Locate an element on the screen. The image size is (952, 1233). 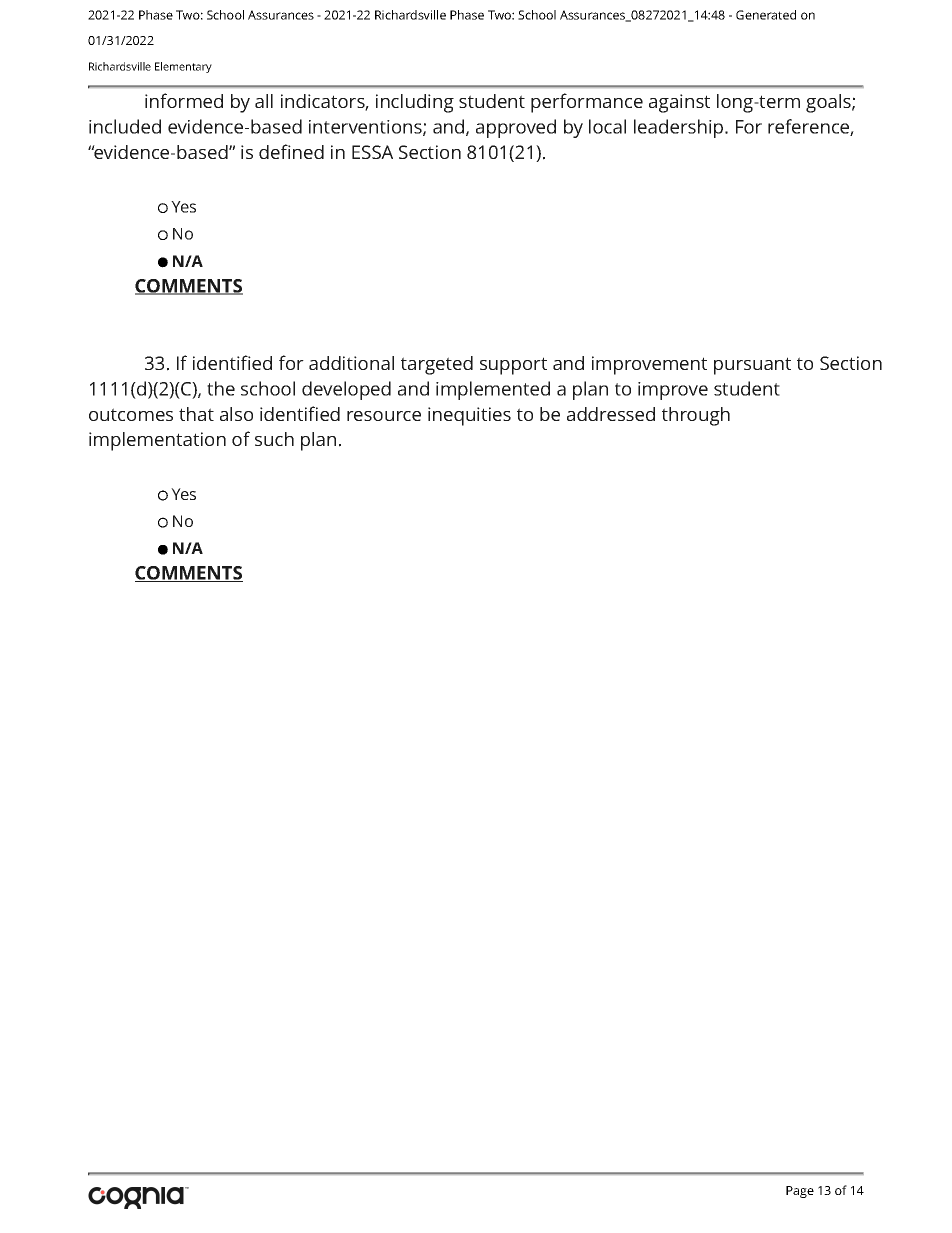
including is located at coordinates (415, 103).
